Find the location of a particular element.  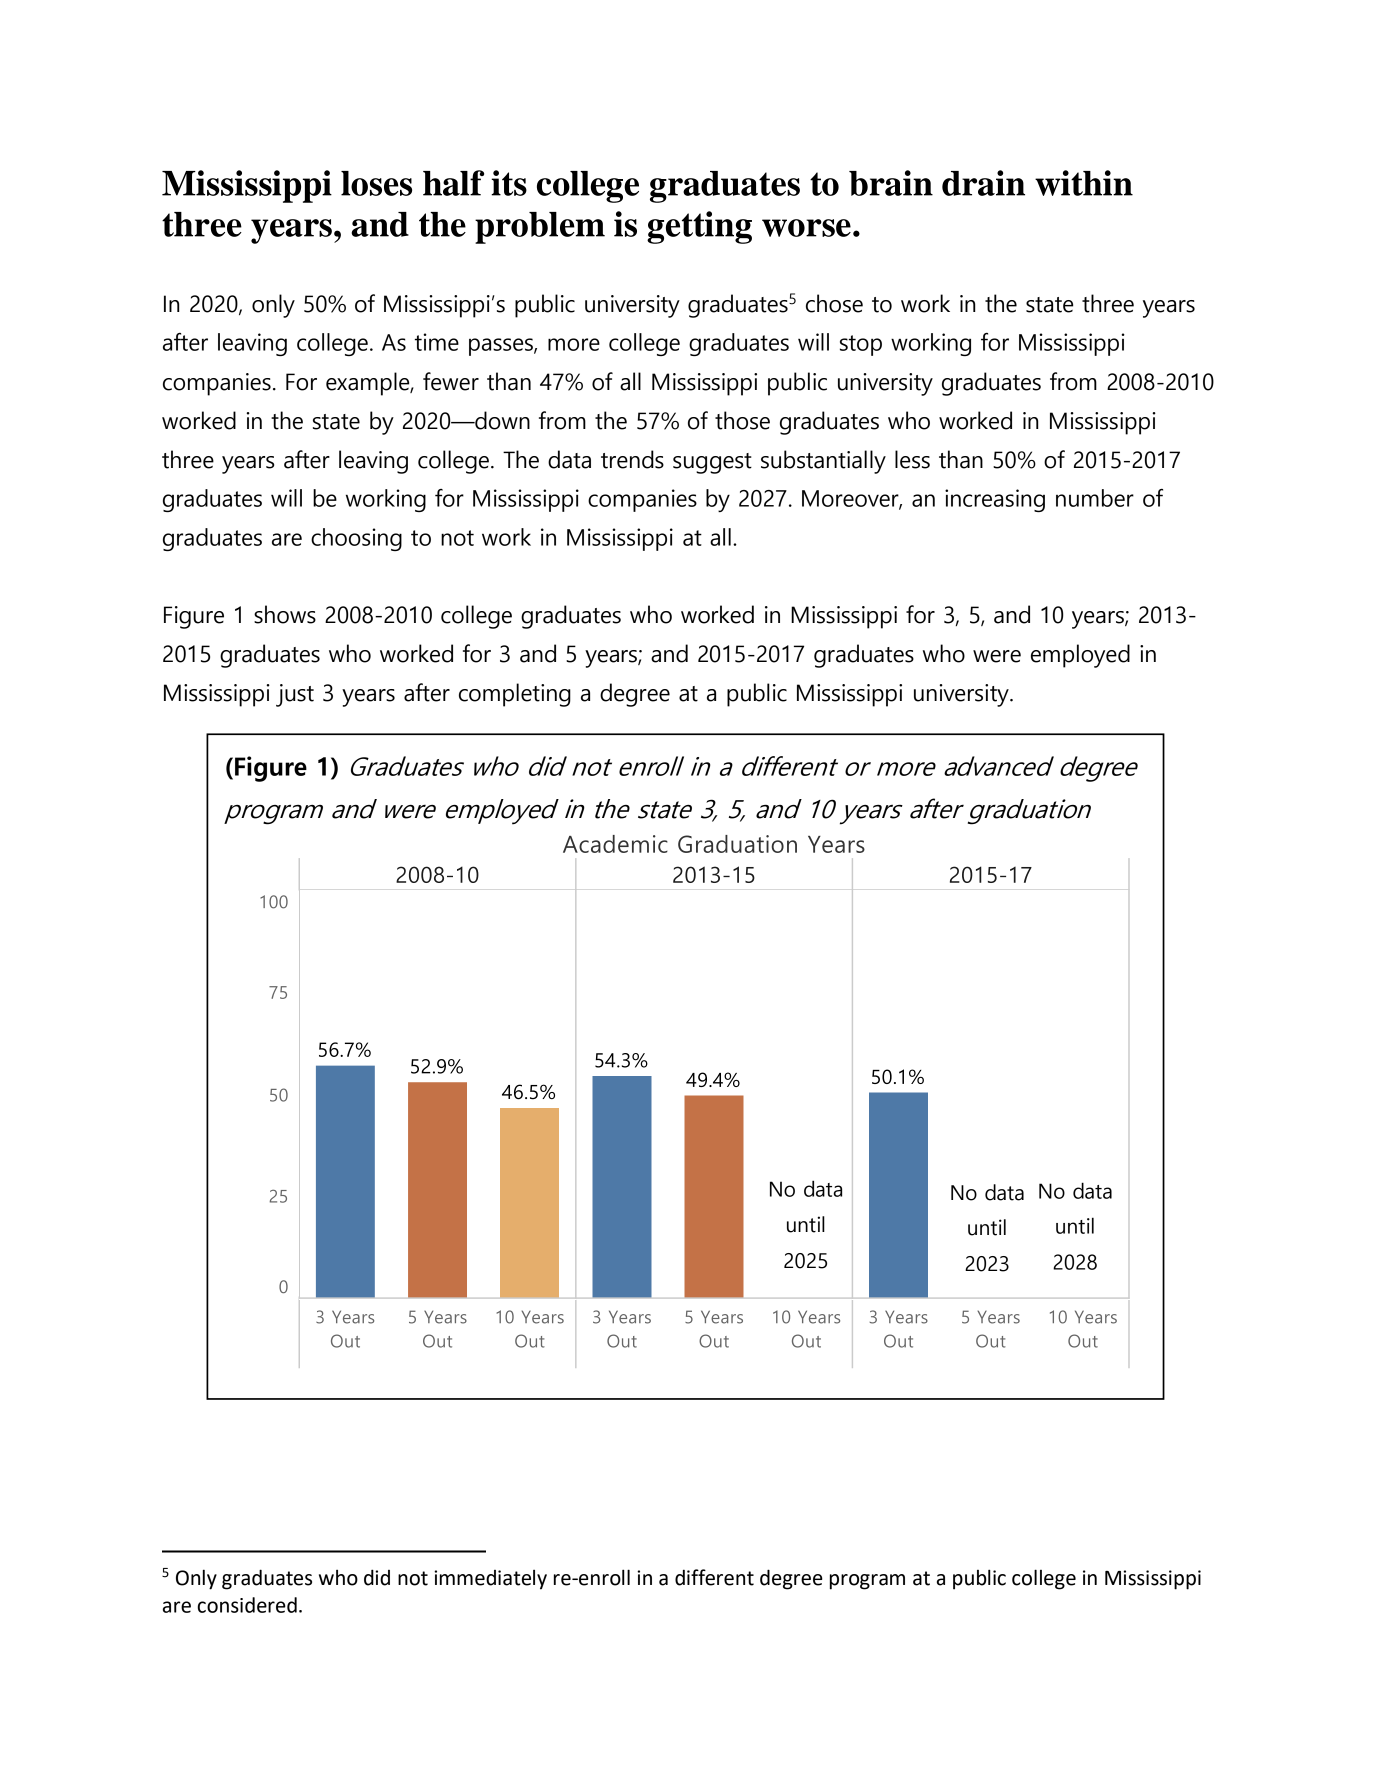

completing is located at coordinates (515, 695).
